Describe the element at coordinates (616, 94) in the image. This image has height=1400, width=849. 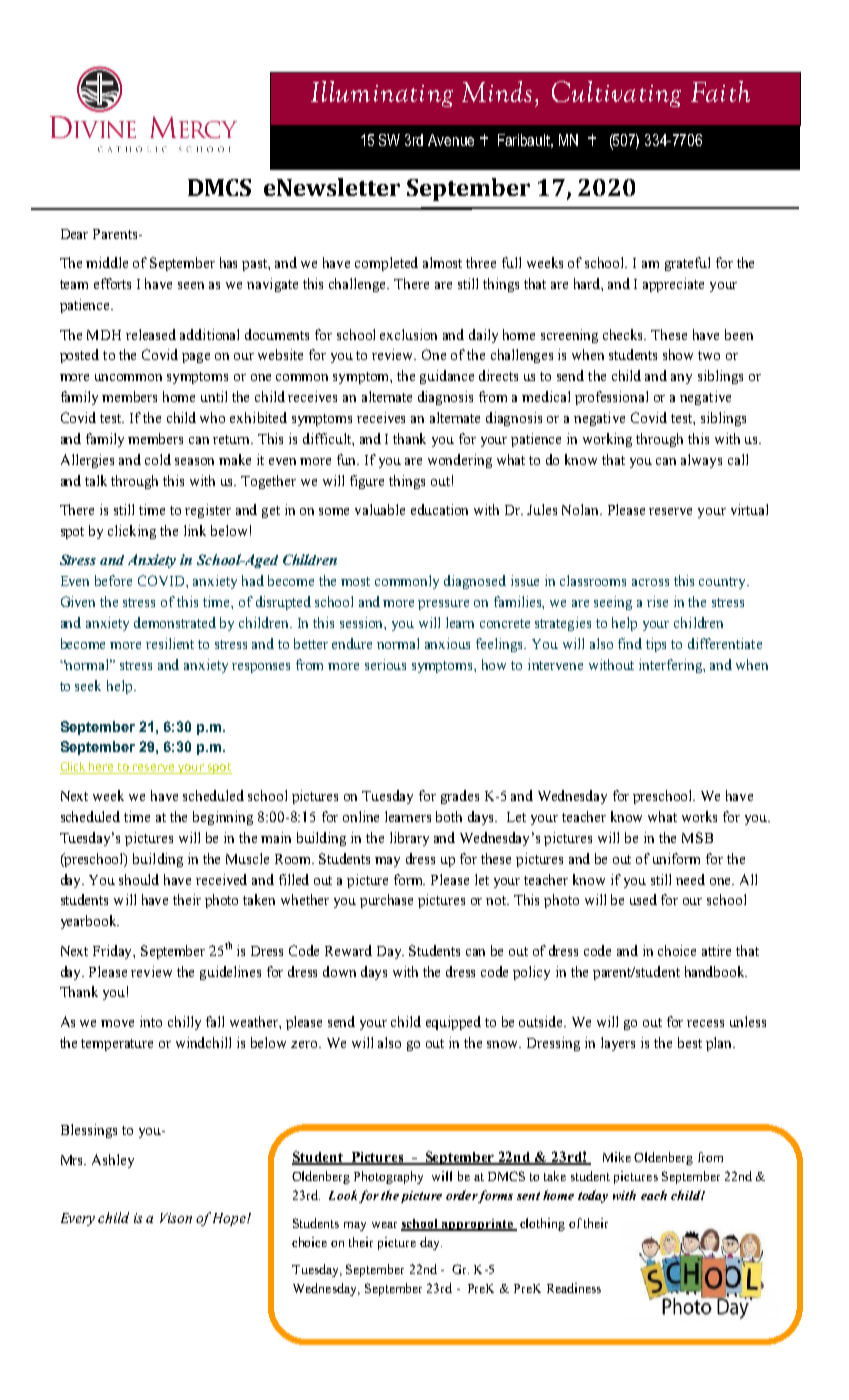
I see `Cultivating` at that location.
